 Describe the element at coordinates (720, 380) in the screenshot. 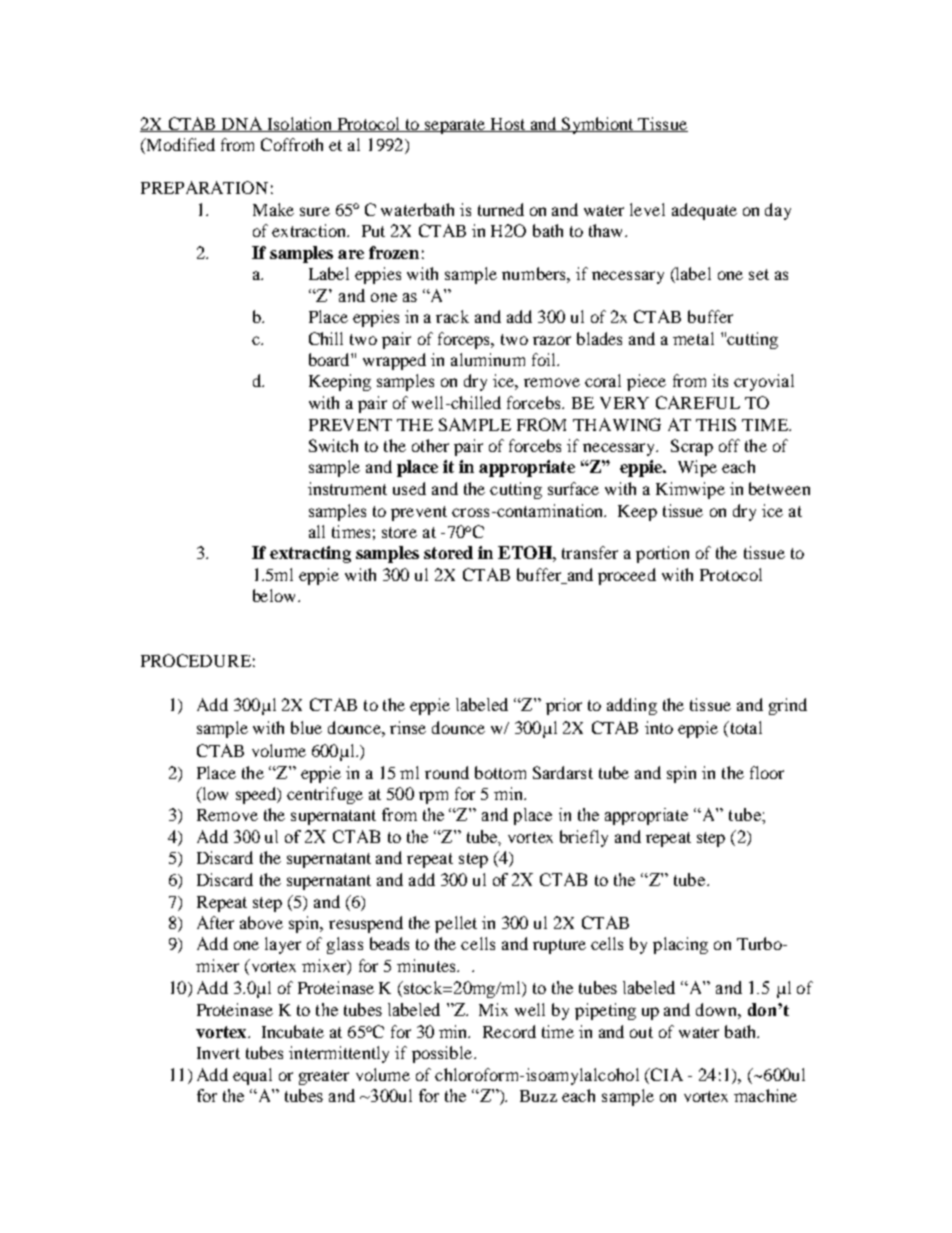

I see `its` at that location.
